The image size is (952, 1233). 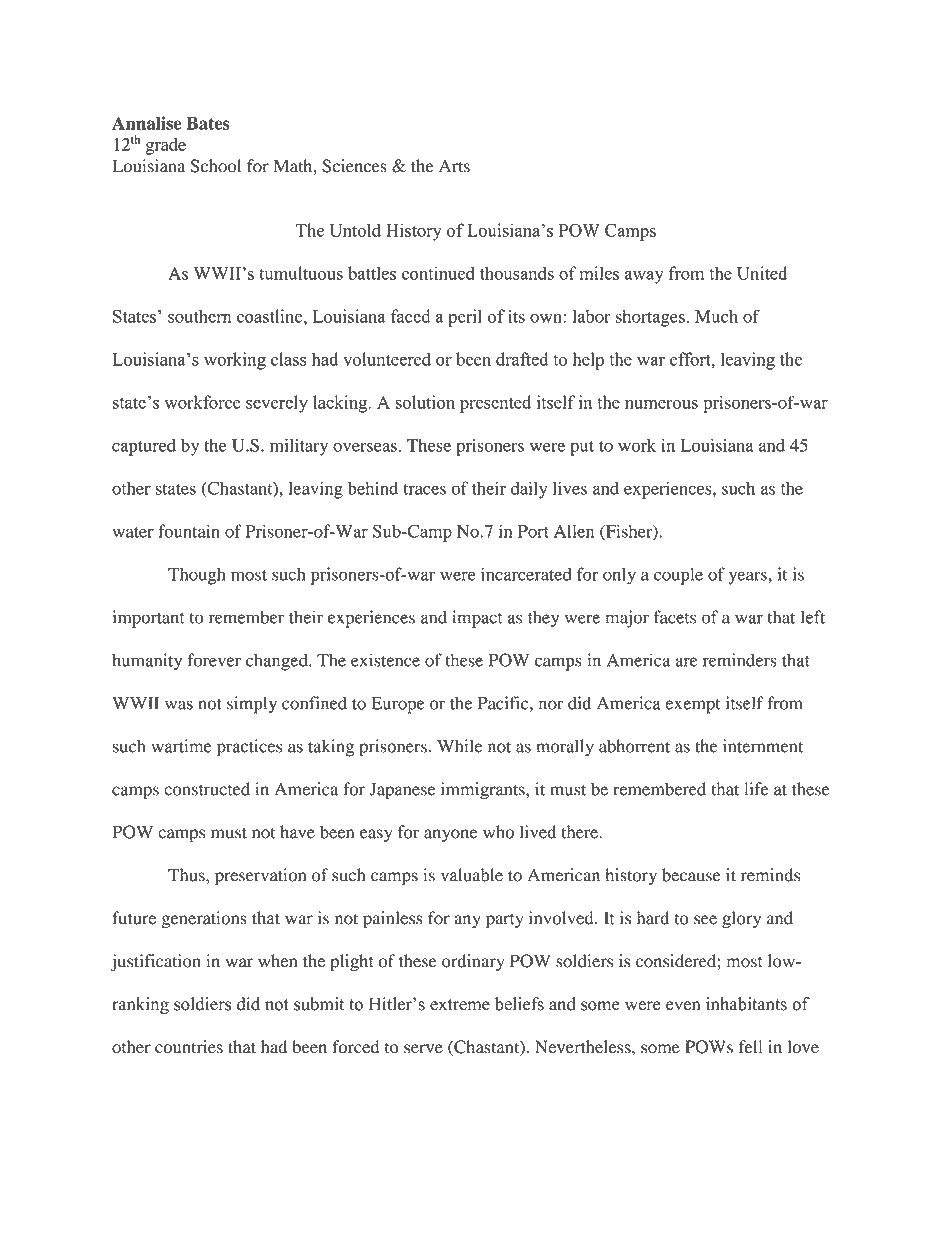 What do you see at coordinates (215, 166) in the page?
I see `School` at bounding box center [215, 166].
